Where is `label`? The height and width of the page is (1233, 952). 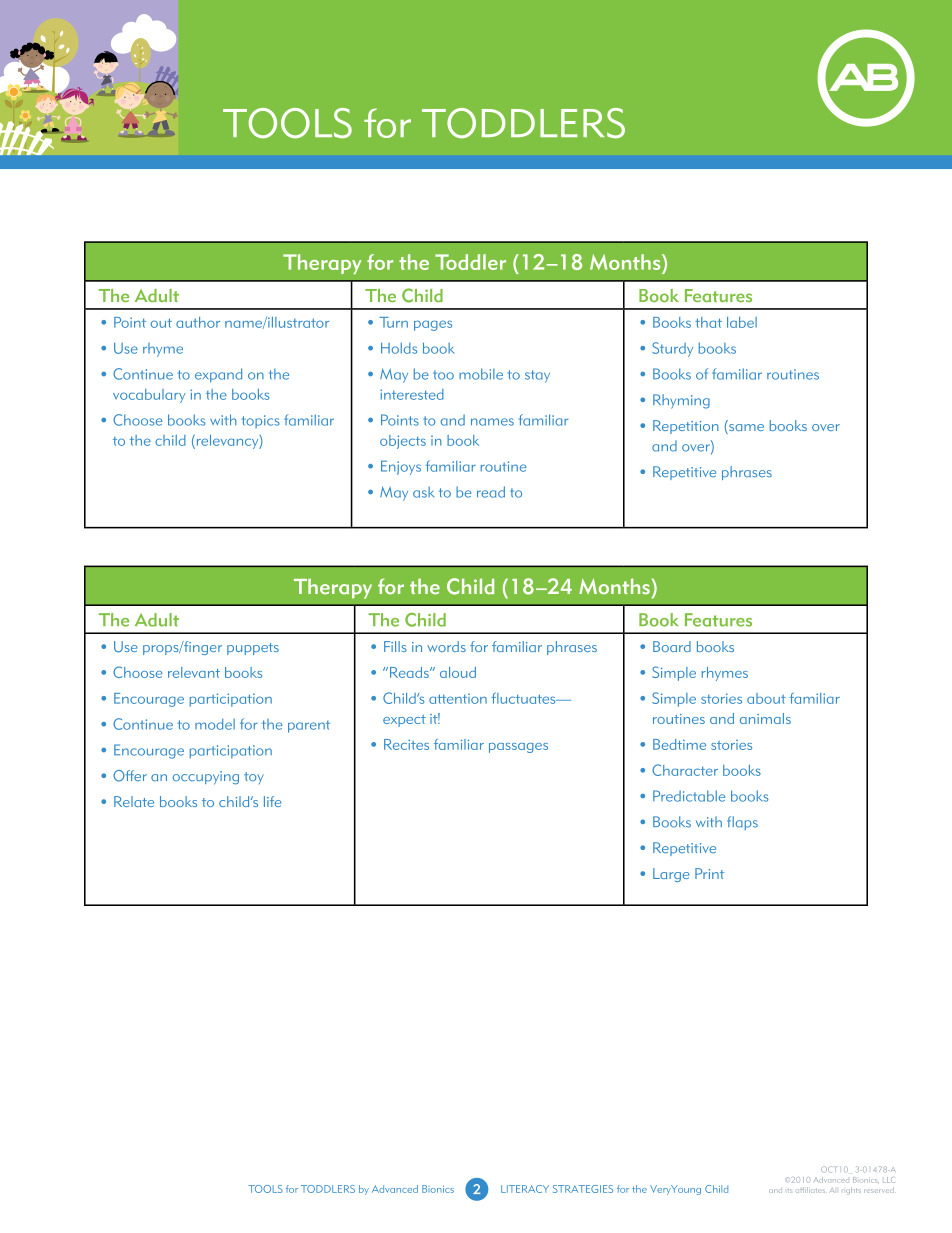 label is located at coordinates (742, 322).
